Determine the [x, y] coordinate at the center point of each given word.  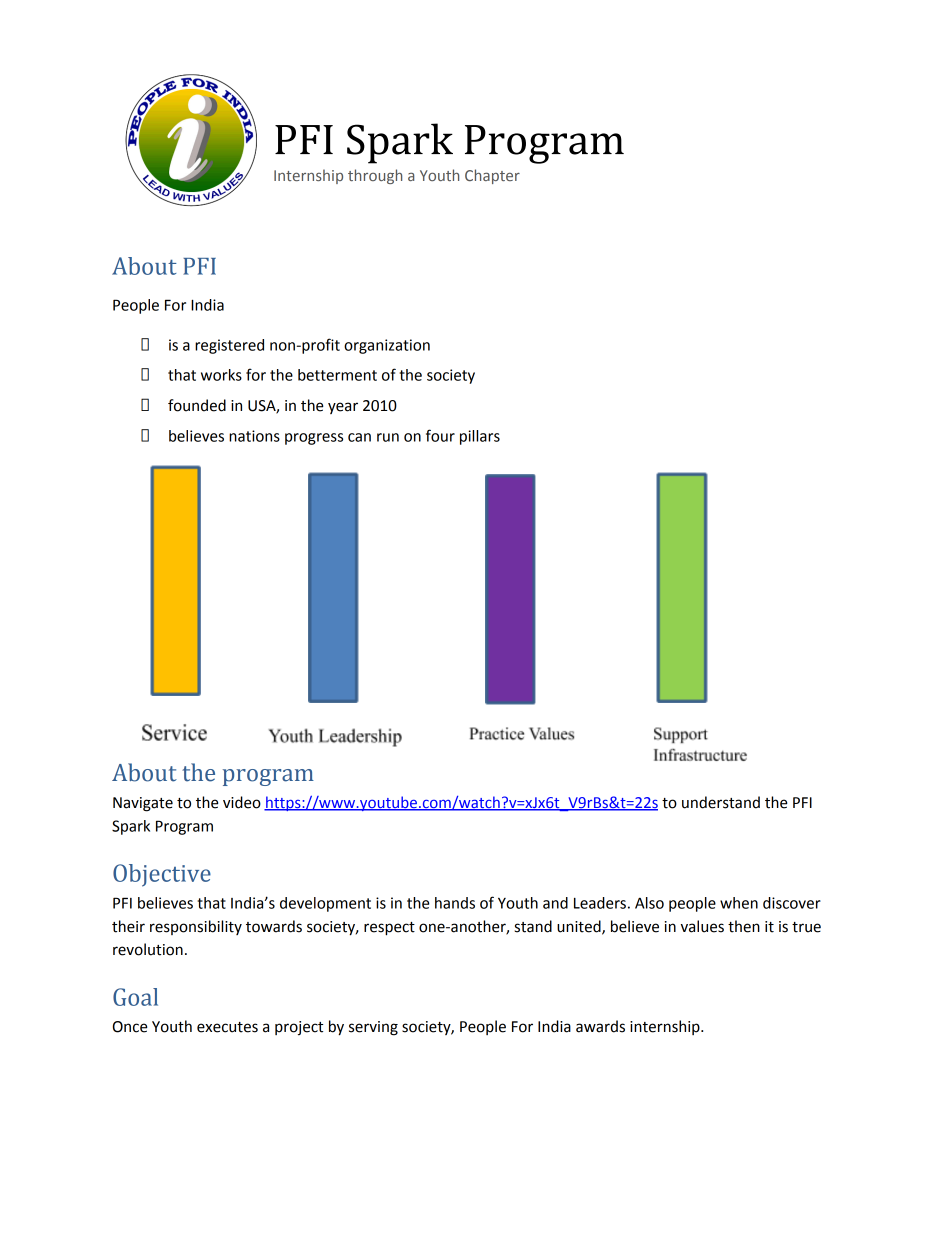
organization [387, 346]
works [221, 375]
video [242, 802]
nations [254, 436]
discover [792, 903]
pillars [480, 437]
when [739, 903]
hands [455, 903]
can [359, 437]
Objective [162, 875]
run [388, 437]
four [440, 435]
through [375, 176]
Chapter [492, 176]
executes [227, 1027]
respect [389, 929]
